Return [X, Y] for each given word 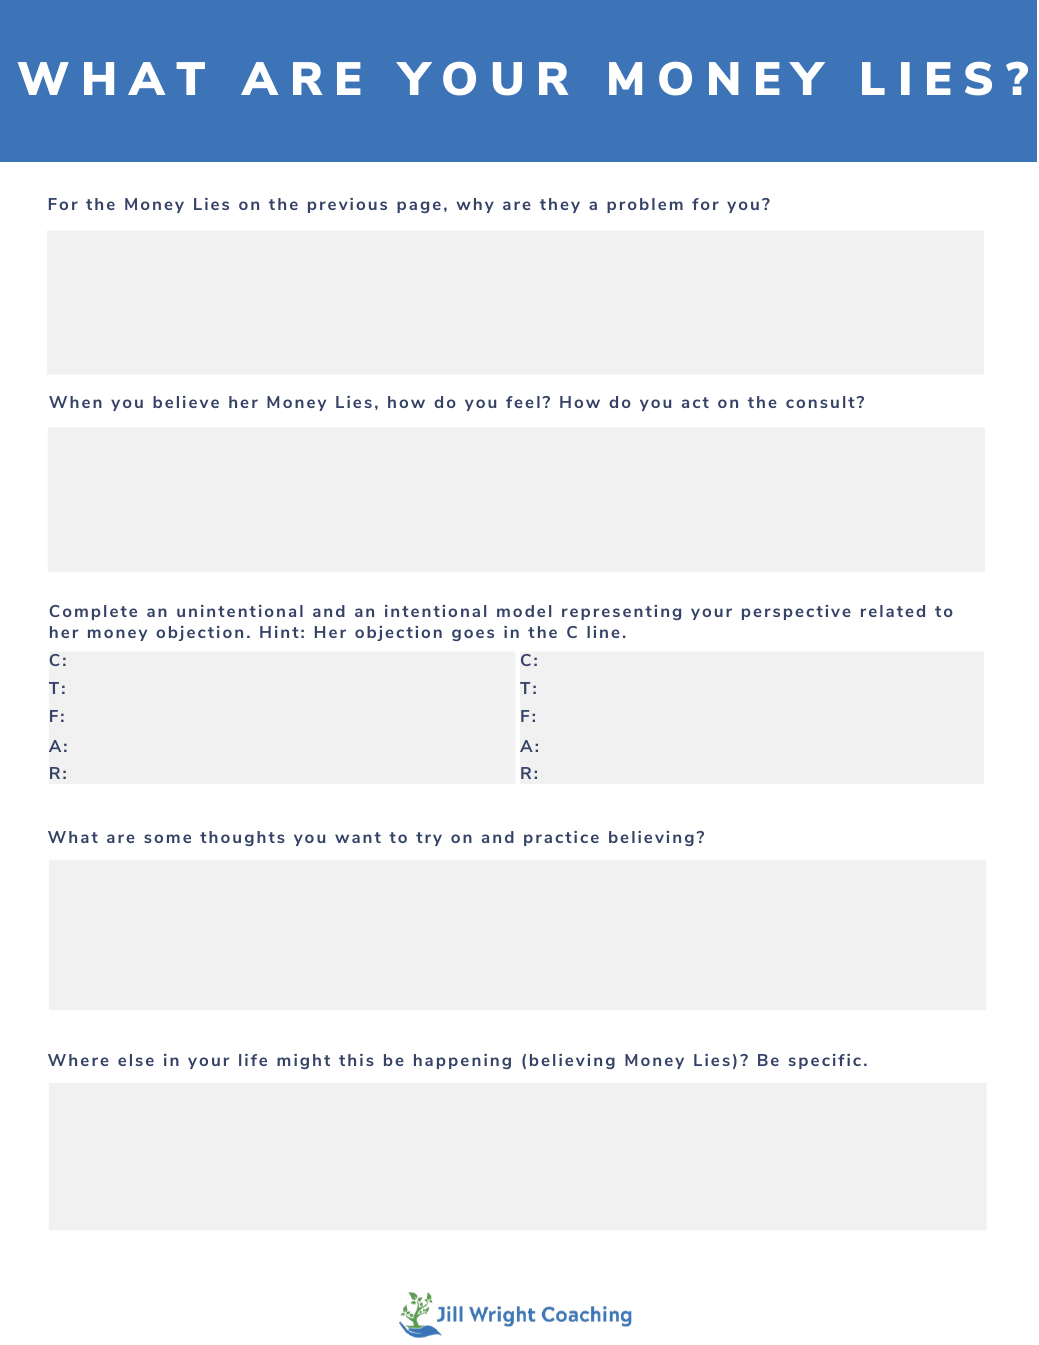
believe [186, 402]
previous [347, 205]
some [167, 838]
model [524, 611]
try [429, 839]
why [475, 205]
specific [825, 1061]
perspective [796, 612]
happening [462, 1061]
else [136, 1060]
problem [645, 205]
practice [561, 838]
